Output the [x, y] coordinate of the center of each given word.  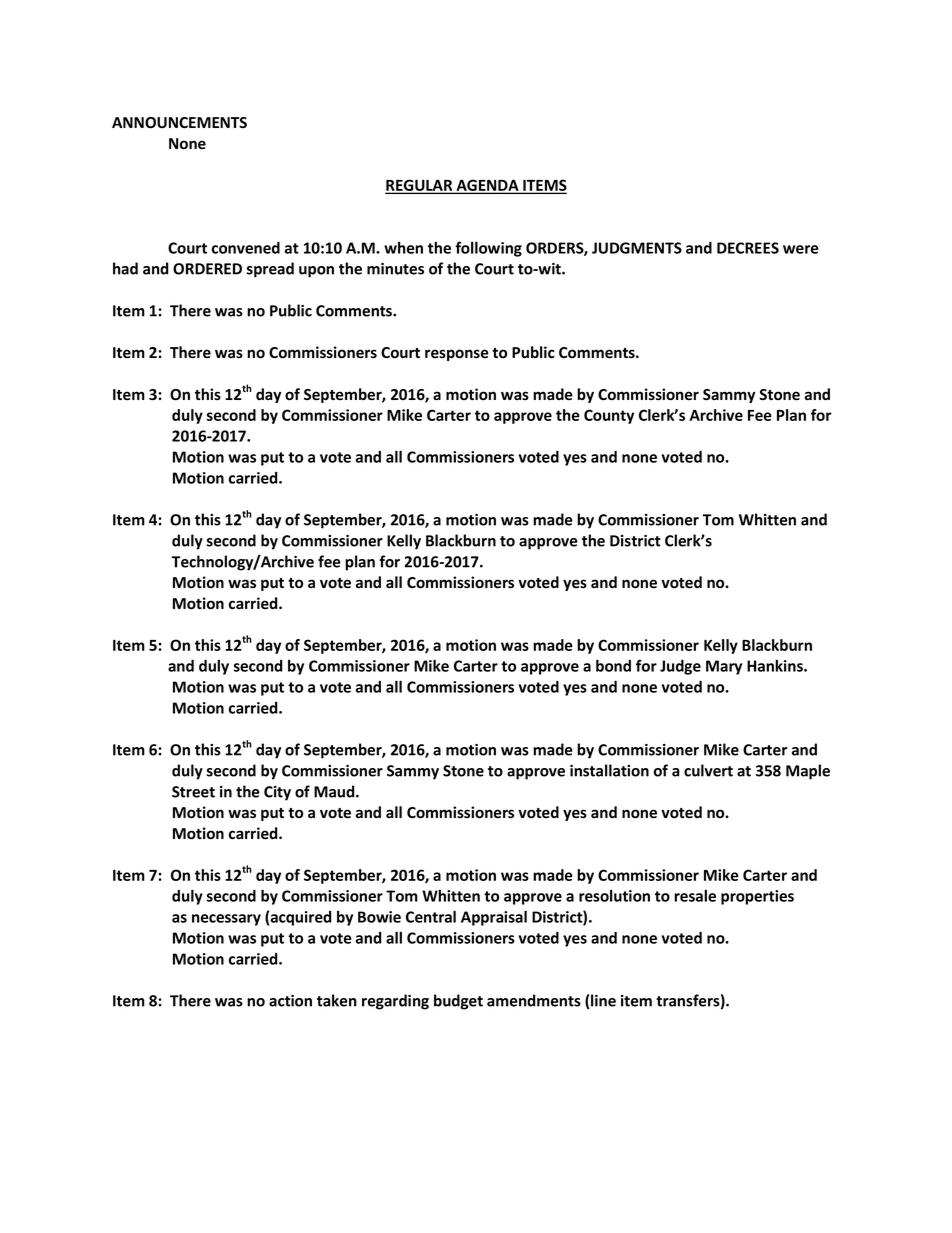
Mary [724, 667]
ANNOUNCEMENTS [179, 123]
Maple [808, 772]
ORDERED [207, 269]
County [609, 416]
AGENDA [487, 186]
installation [609, 770]
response [457, 355]
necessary [226, 920]
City [277, 793]
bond [613, 665]
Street [193, 792]
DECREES [748, 248]
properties [757, 897]
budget [458, 1002]
